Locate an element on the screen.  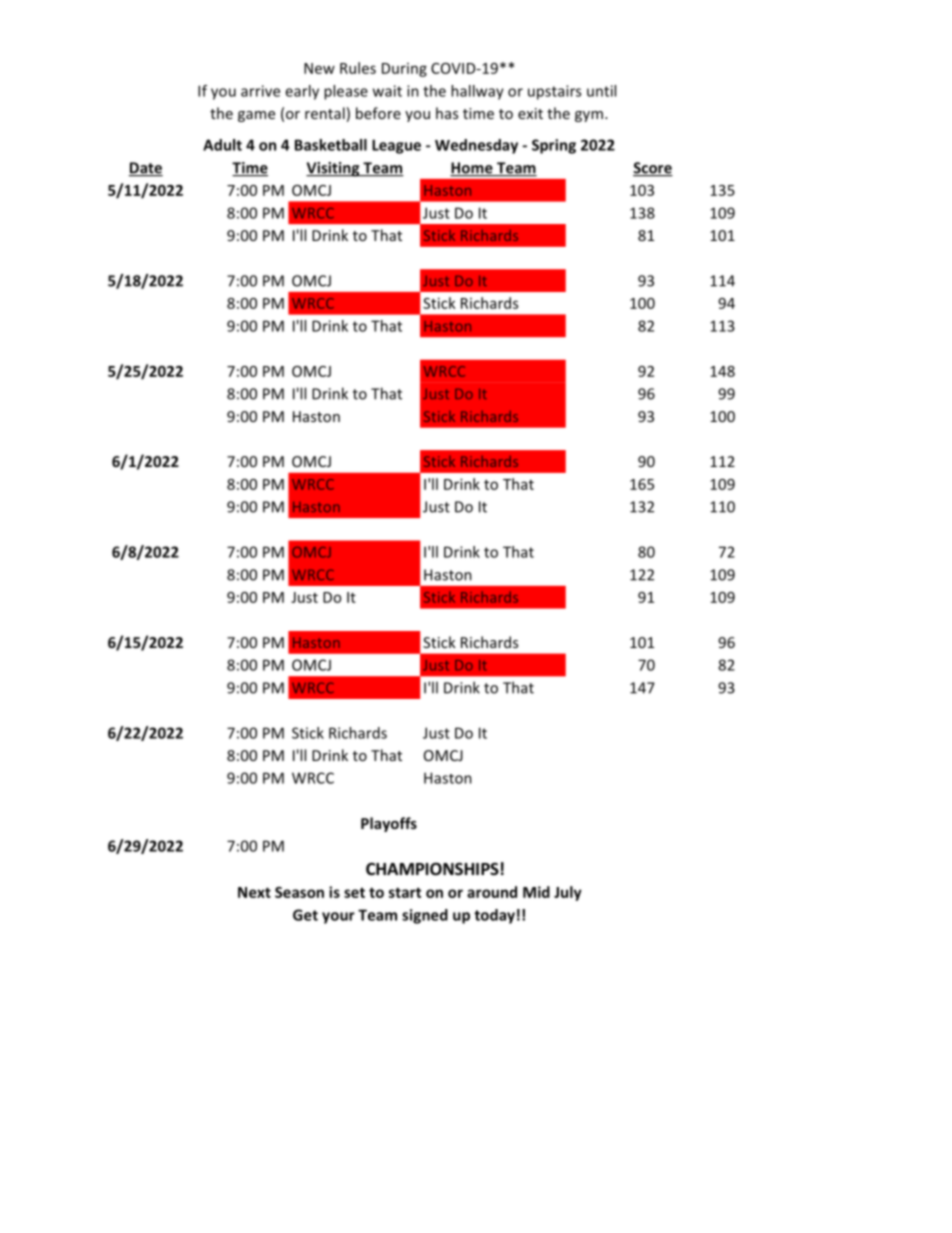
start is located at coordinates (405, 892).
